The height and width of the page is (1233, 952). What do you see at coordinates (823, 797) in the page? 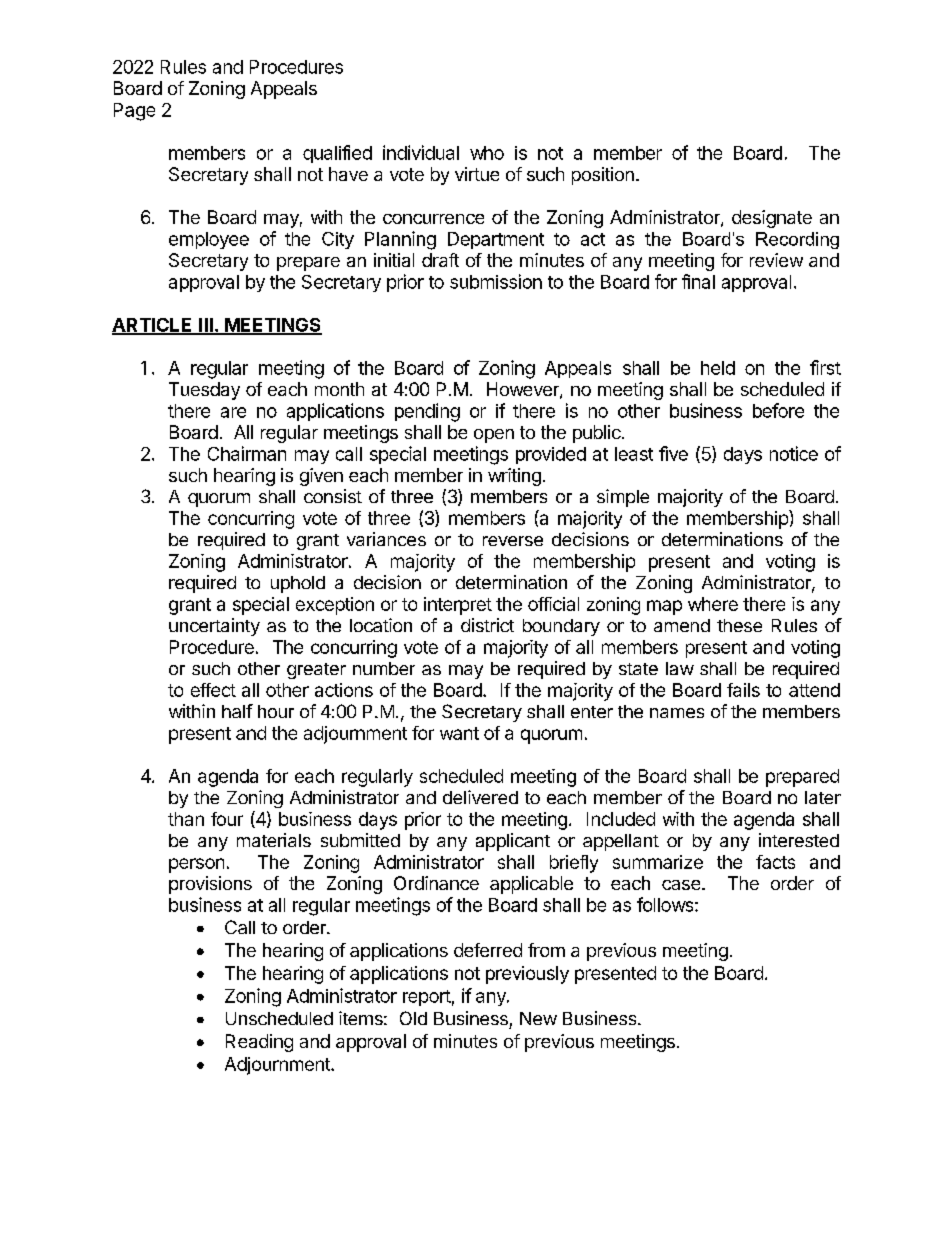
I see `later` at bounding box center [823, 797].
